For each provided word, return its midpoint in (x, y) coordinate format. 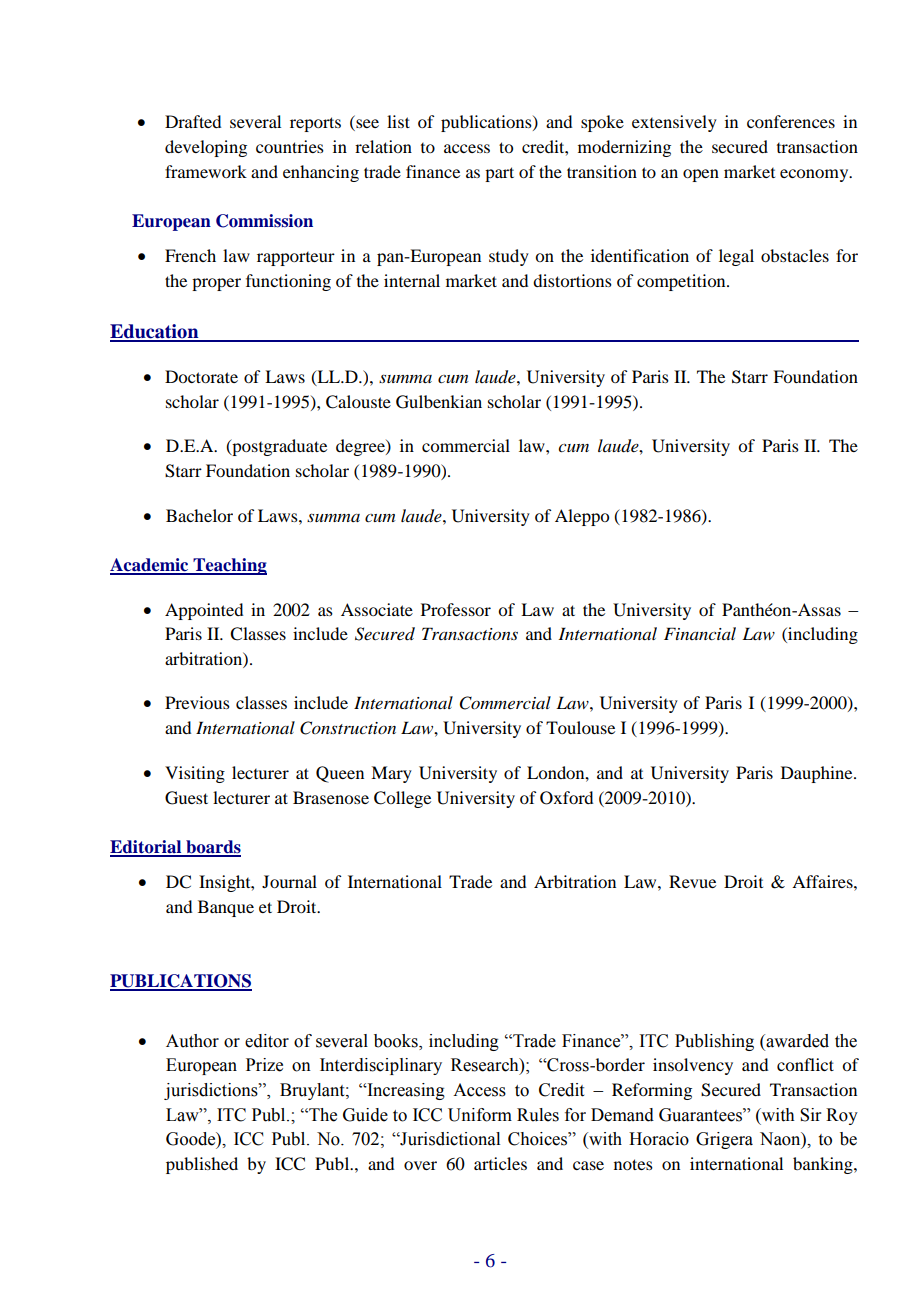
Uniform (480, 1115)
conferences (791, 121)
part (499, 174)
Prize (264, 1065)
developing (206, 148)
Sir (811, 1115)
